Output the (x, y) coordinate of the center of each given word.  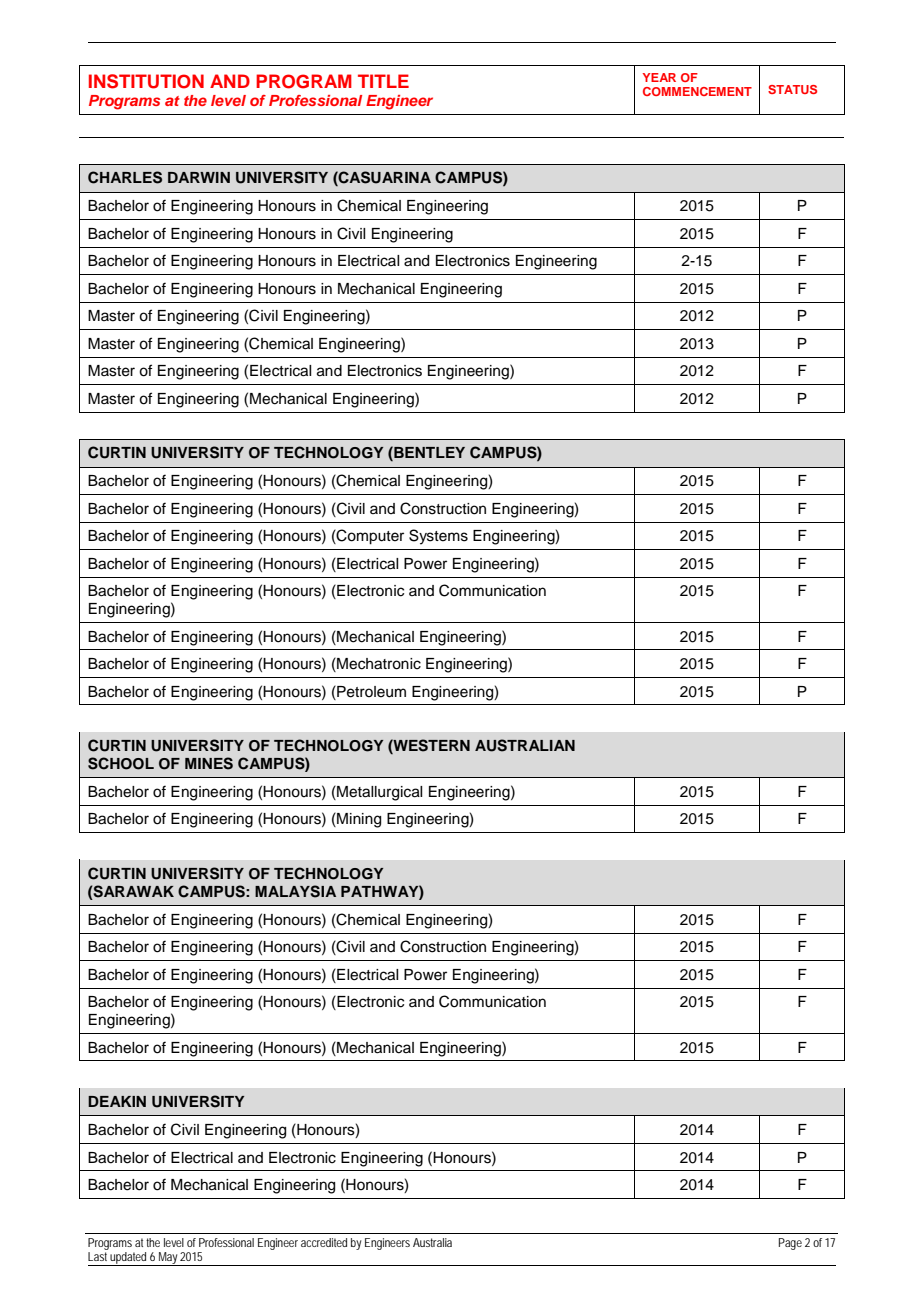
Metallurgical (378, 793)
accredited (324, 1242)
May (168, 1259)
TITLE (383, 81)
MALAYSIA (295, 891)
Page (790, 1244)
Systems (438, 537)
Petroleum (370, 691)
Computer (369, 537)
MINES (209, 763)
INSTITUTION (146, 81)
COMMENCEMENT (697, 91)
